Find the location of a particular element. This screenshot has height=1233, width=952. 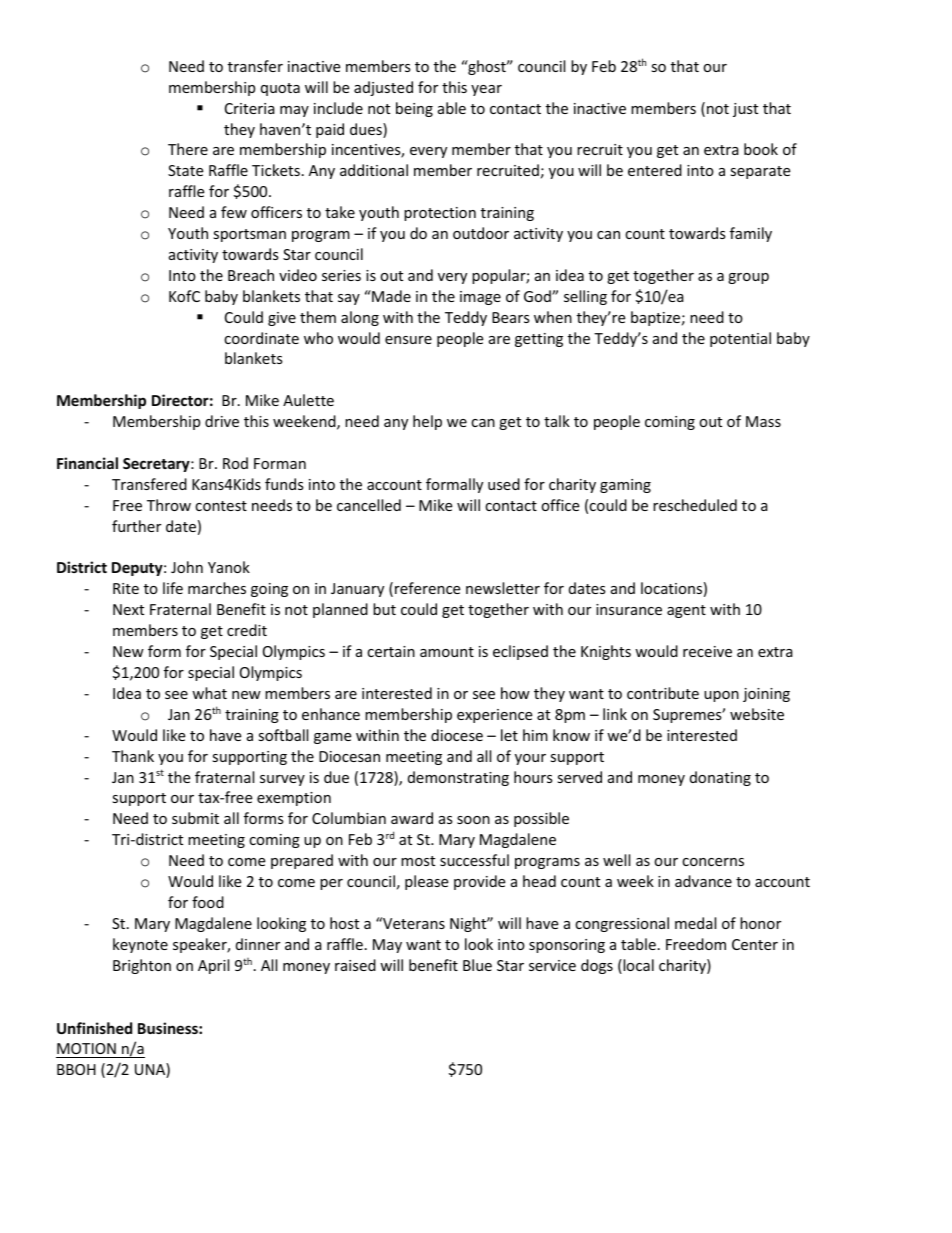

contribute is located at coordinates (663, 693).
